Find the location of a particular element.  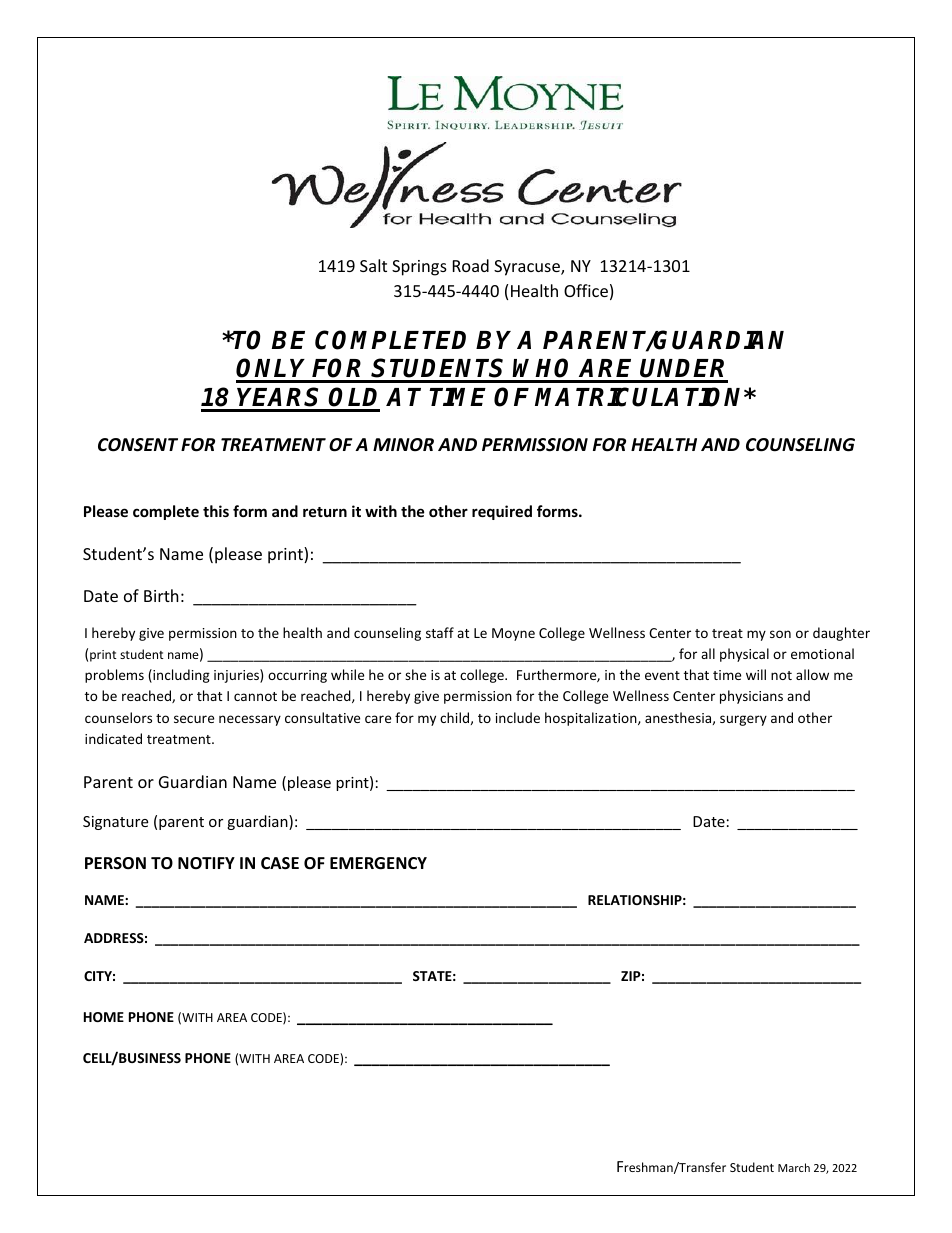

surgery is located at coordinates (743, 720).
